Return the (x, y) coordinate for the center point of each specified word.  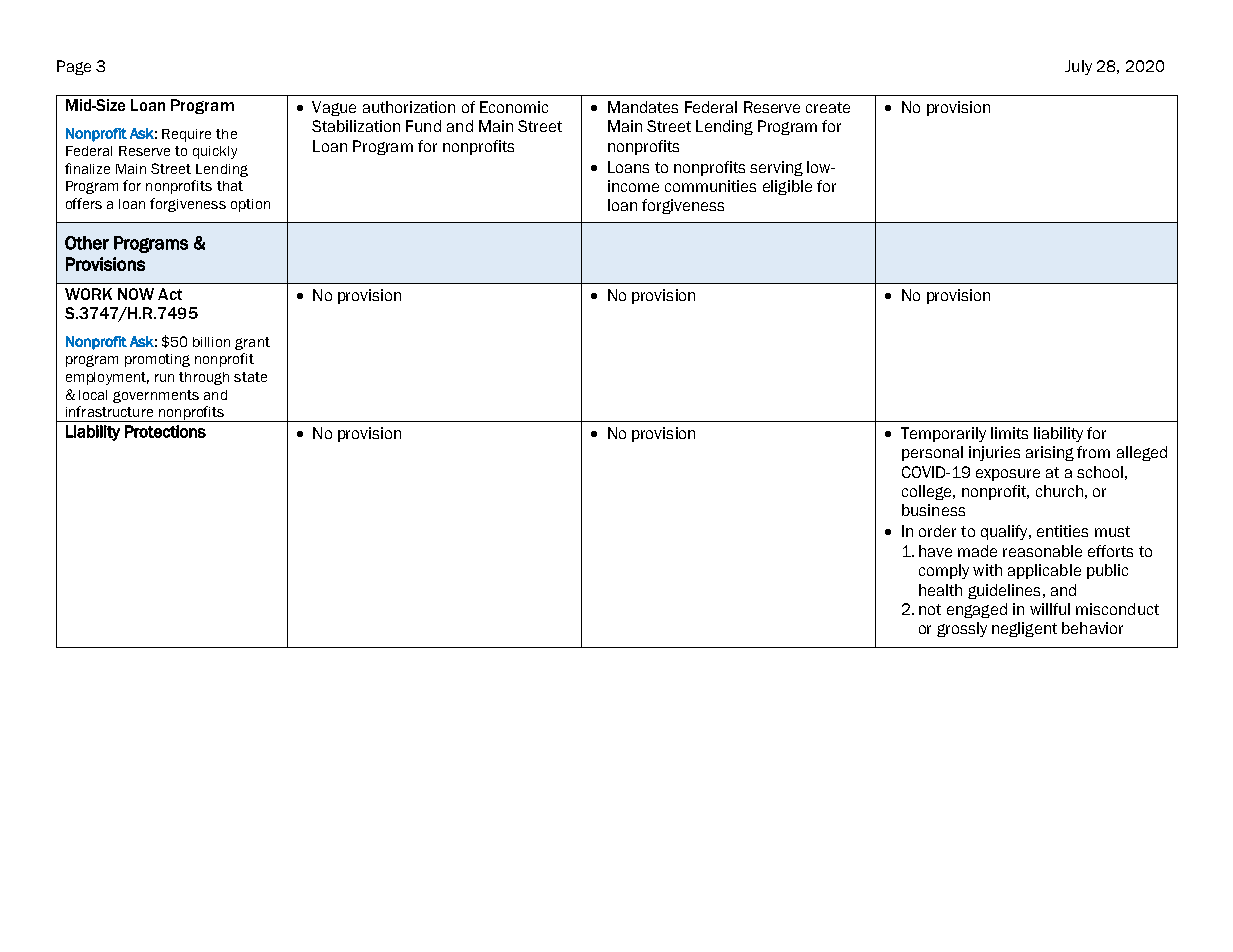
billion (211, 342)
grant (252, 343)
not (930, 609)
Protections (165, 431)
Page (74, 67)
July (1078, 67)
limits (1009, 433)
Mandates (643, 107)
